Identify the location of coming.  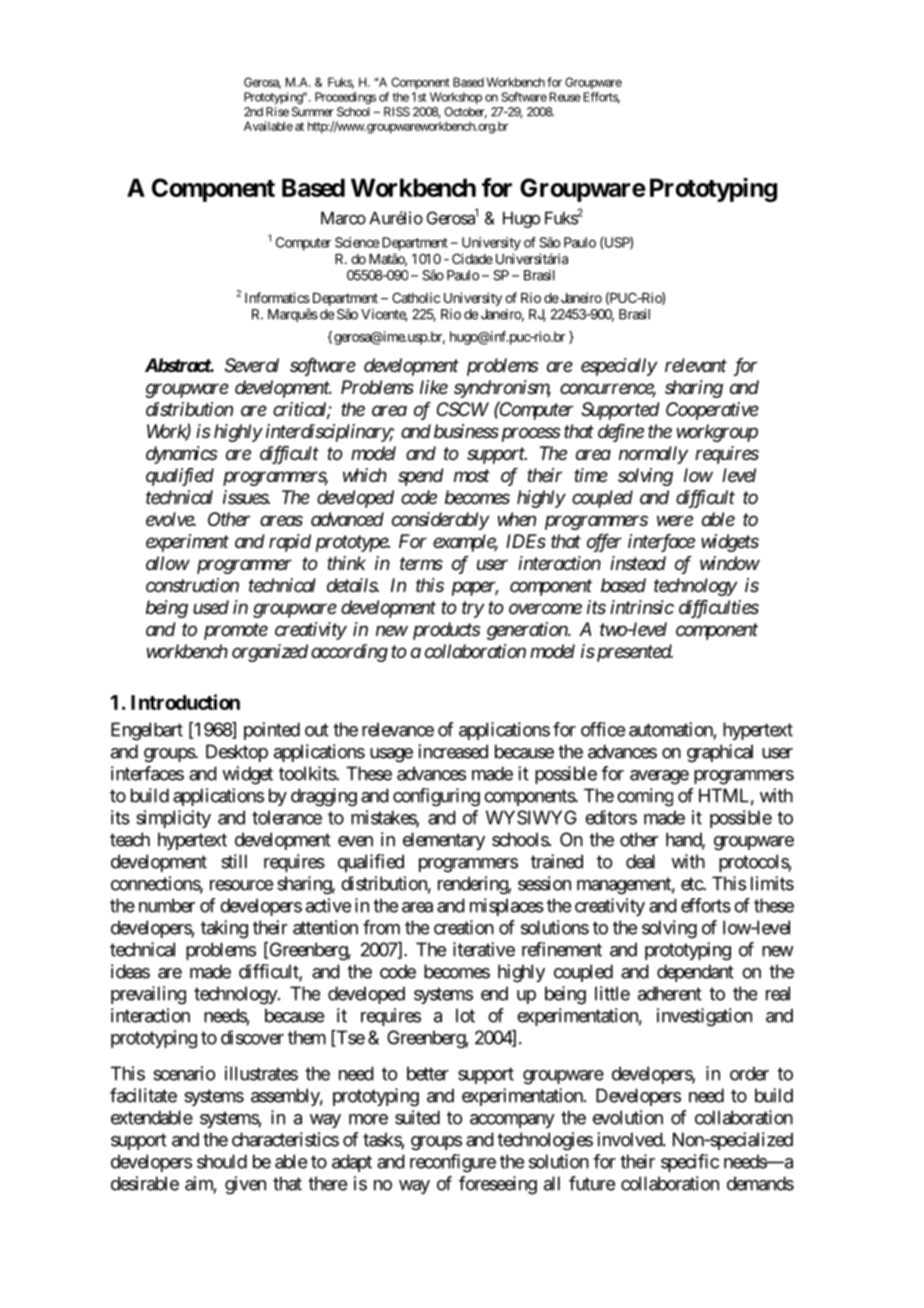
(645, 797).
